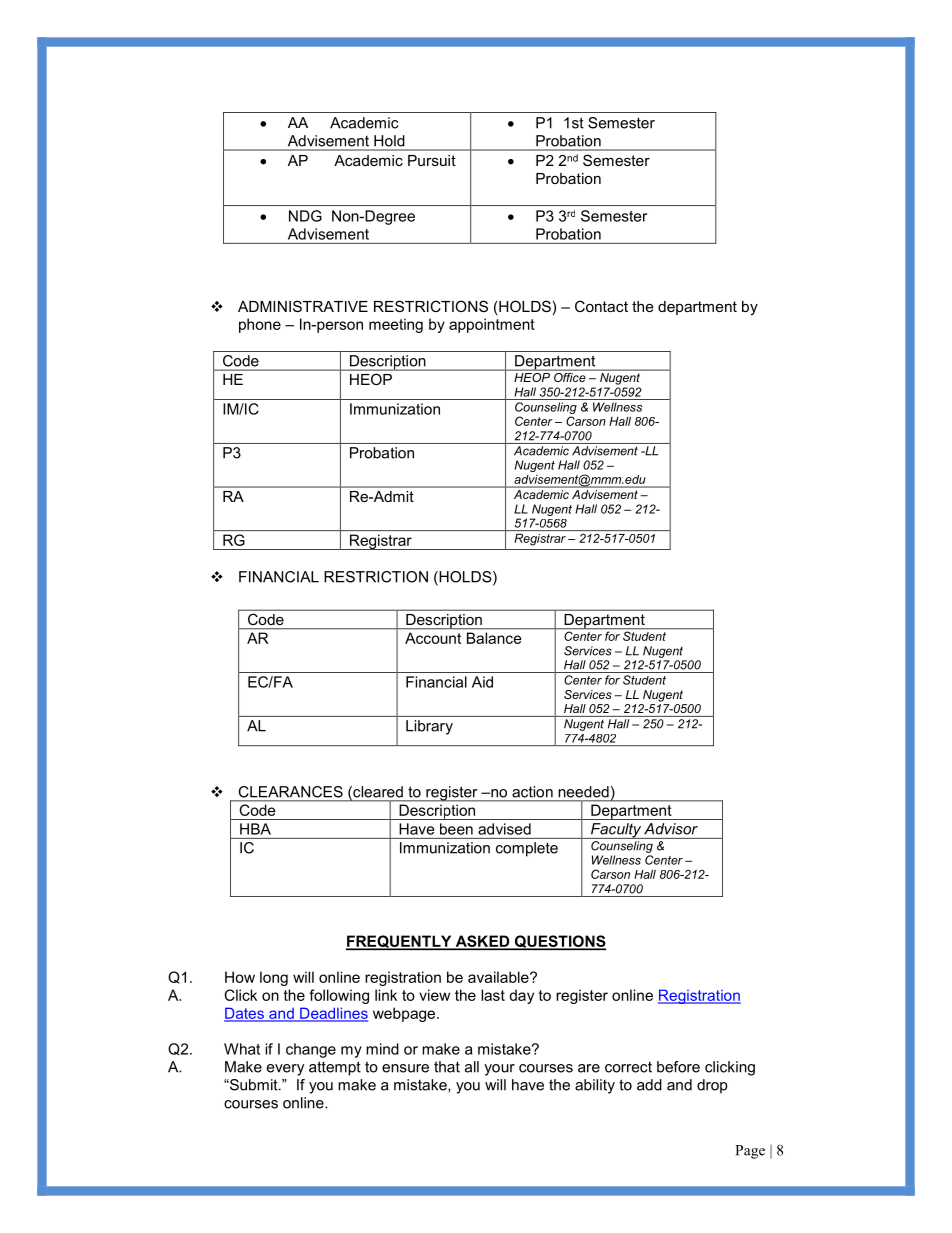  What do you see at coordinates (291, 792) in the screenshot?
I see `CLEARANCES` at bounding box center [291, 792].
